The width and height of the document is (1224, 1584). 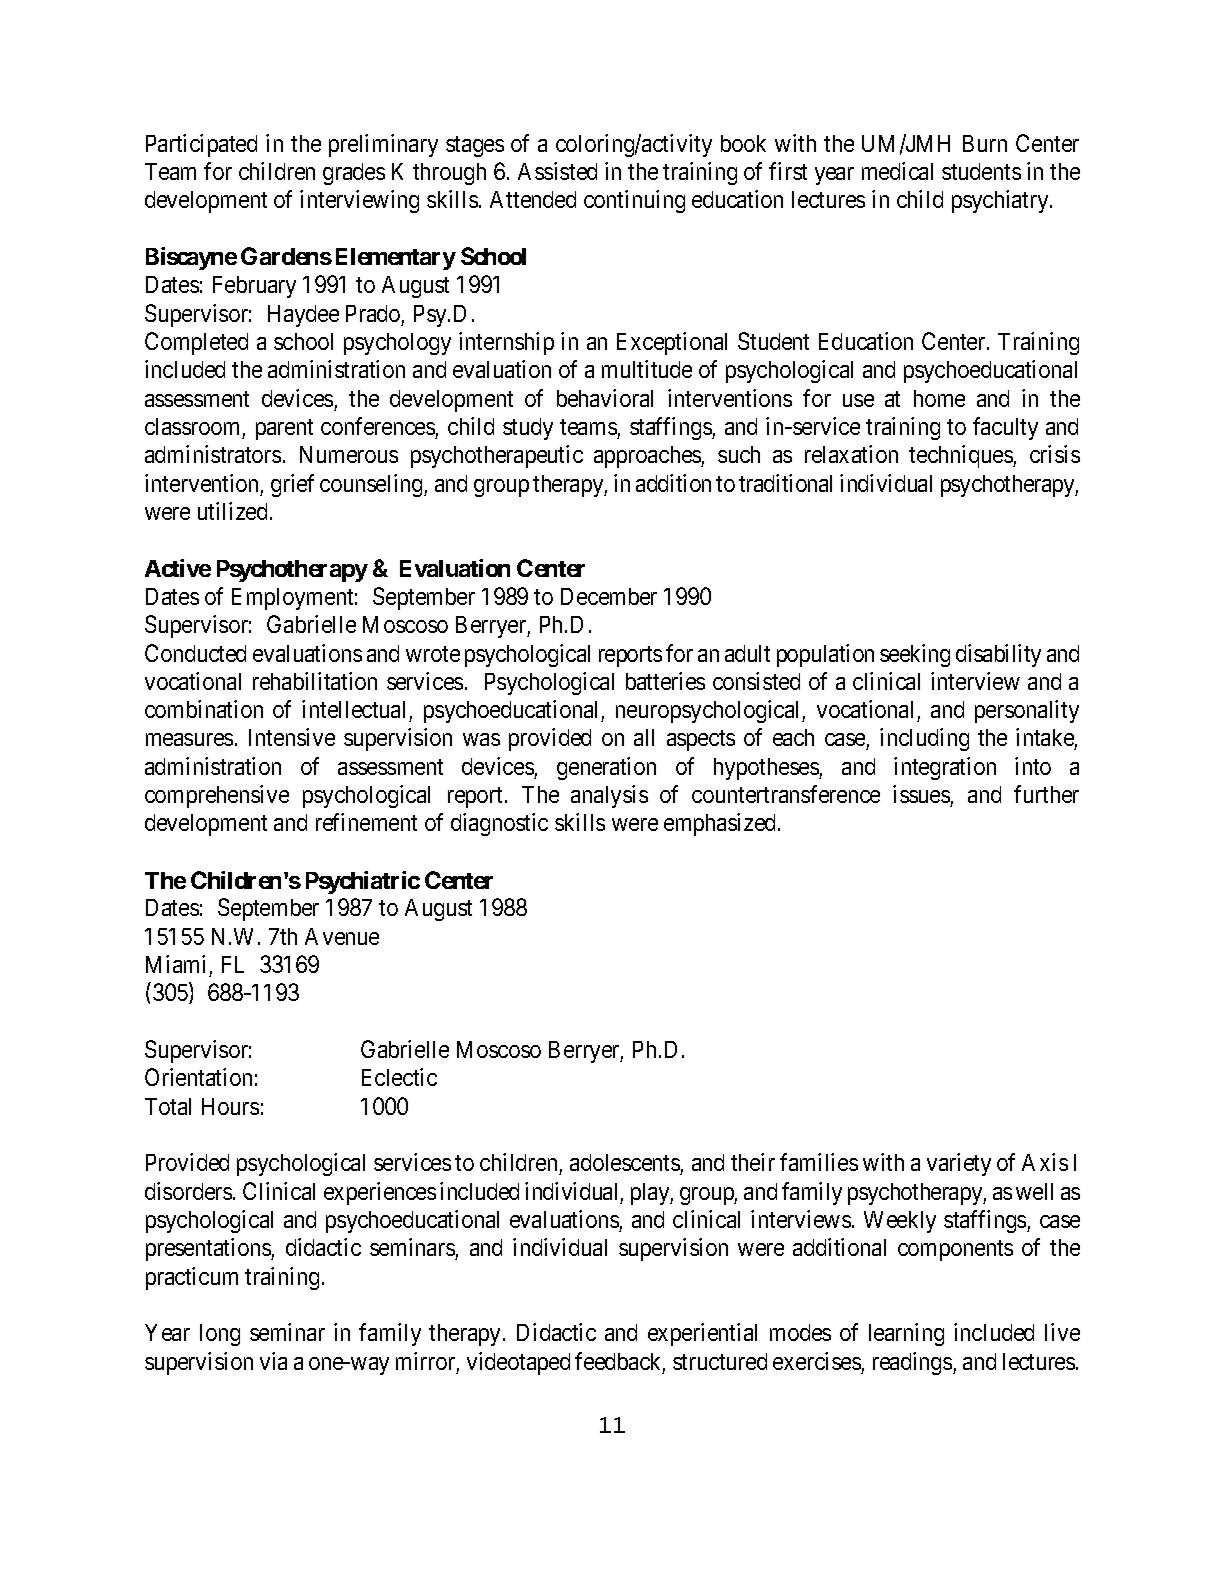 What do you see at coordinates (961, 456) in the document?
I see `techniques` at bounding box center [961, 456].
